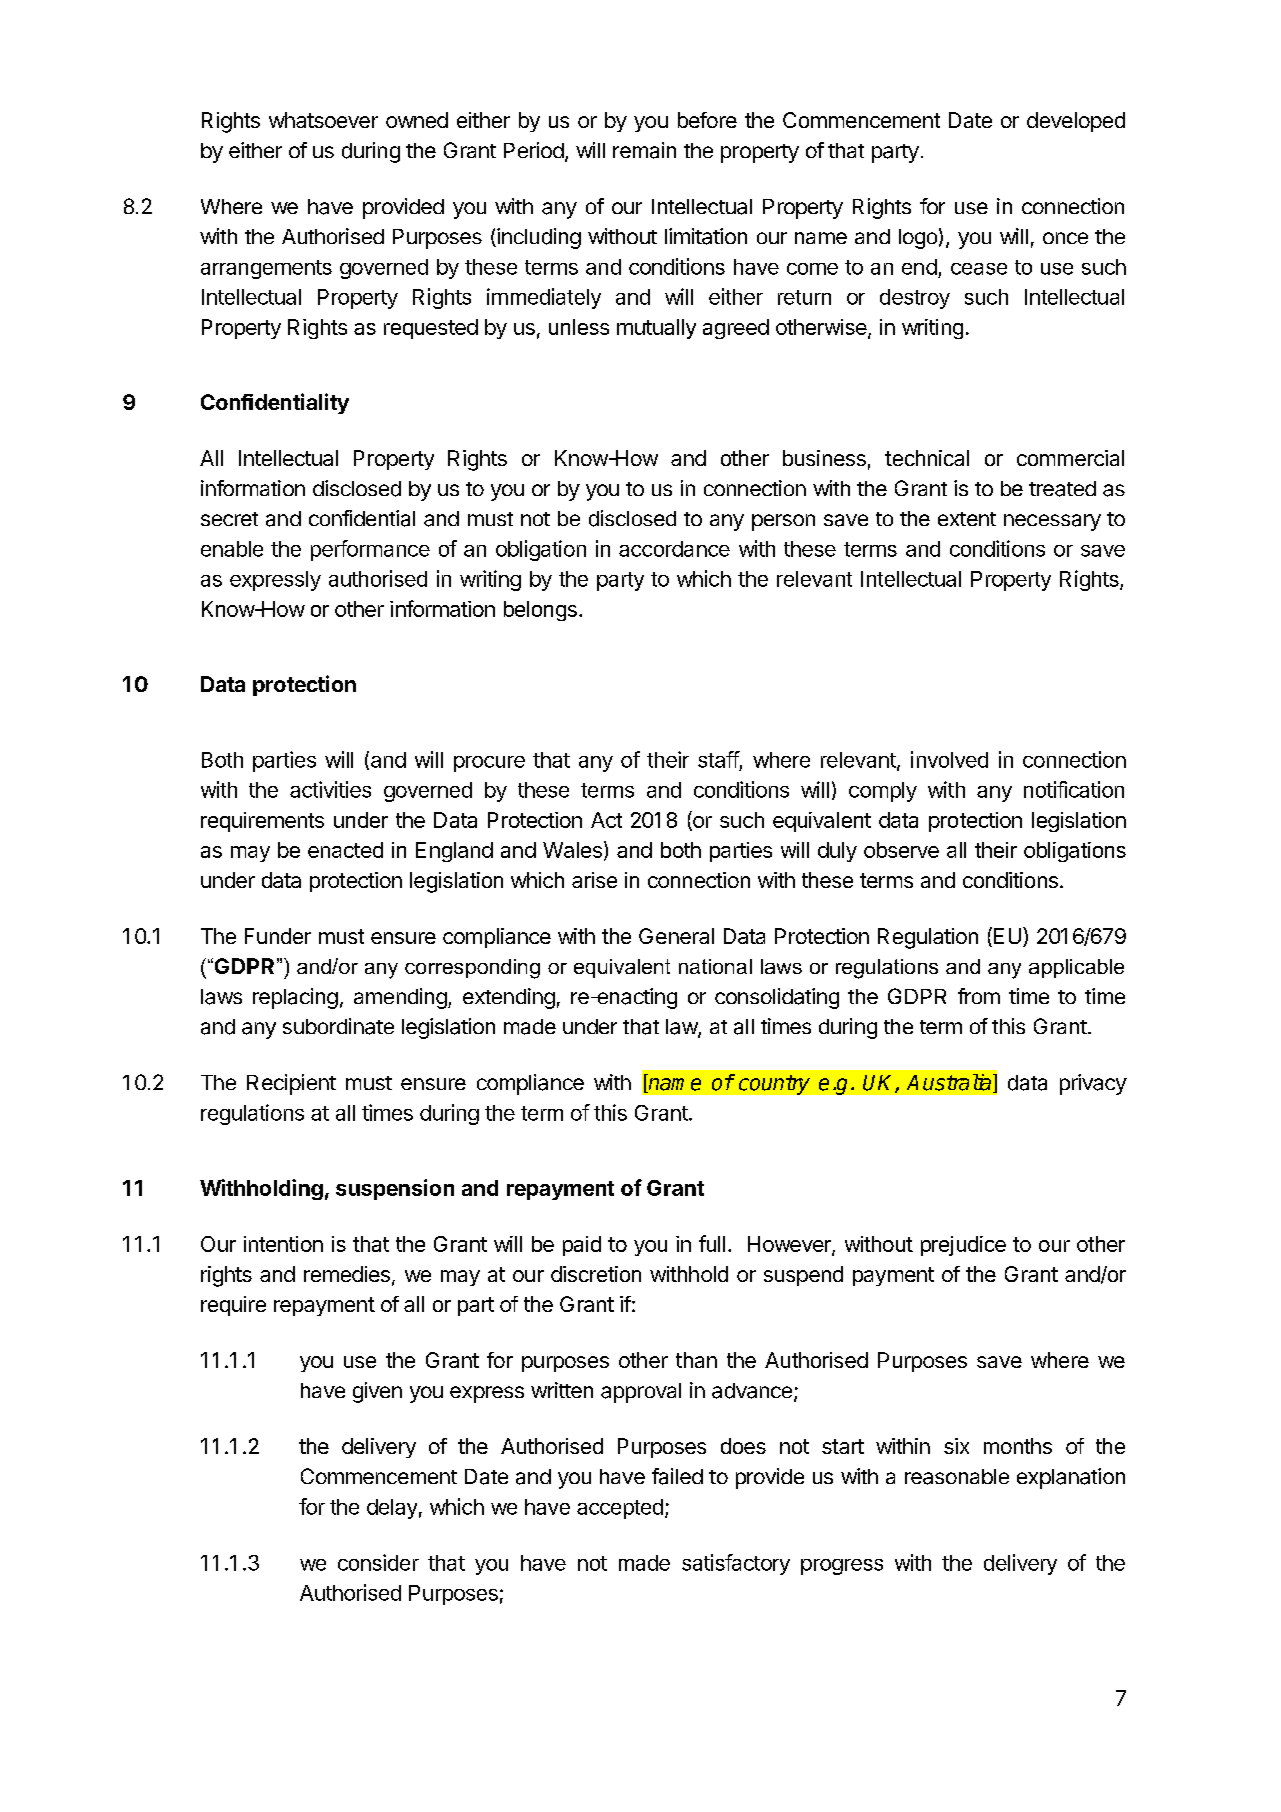 The height and width of the image is (1812, 1281). I want to click on observe, so click(901, 850).
